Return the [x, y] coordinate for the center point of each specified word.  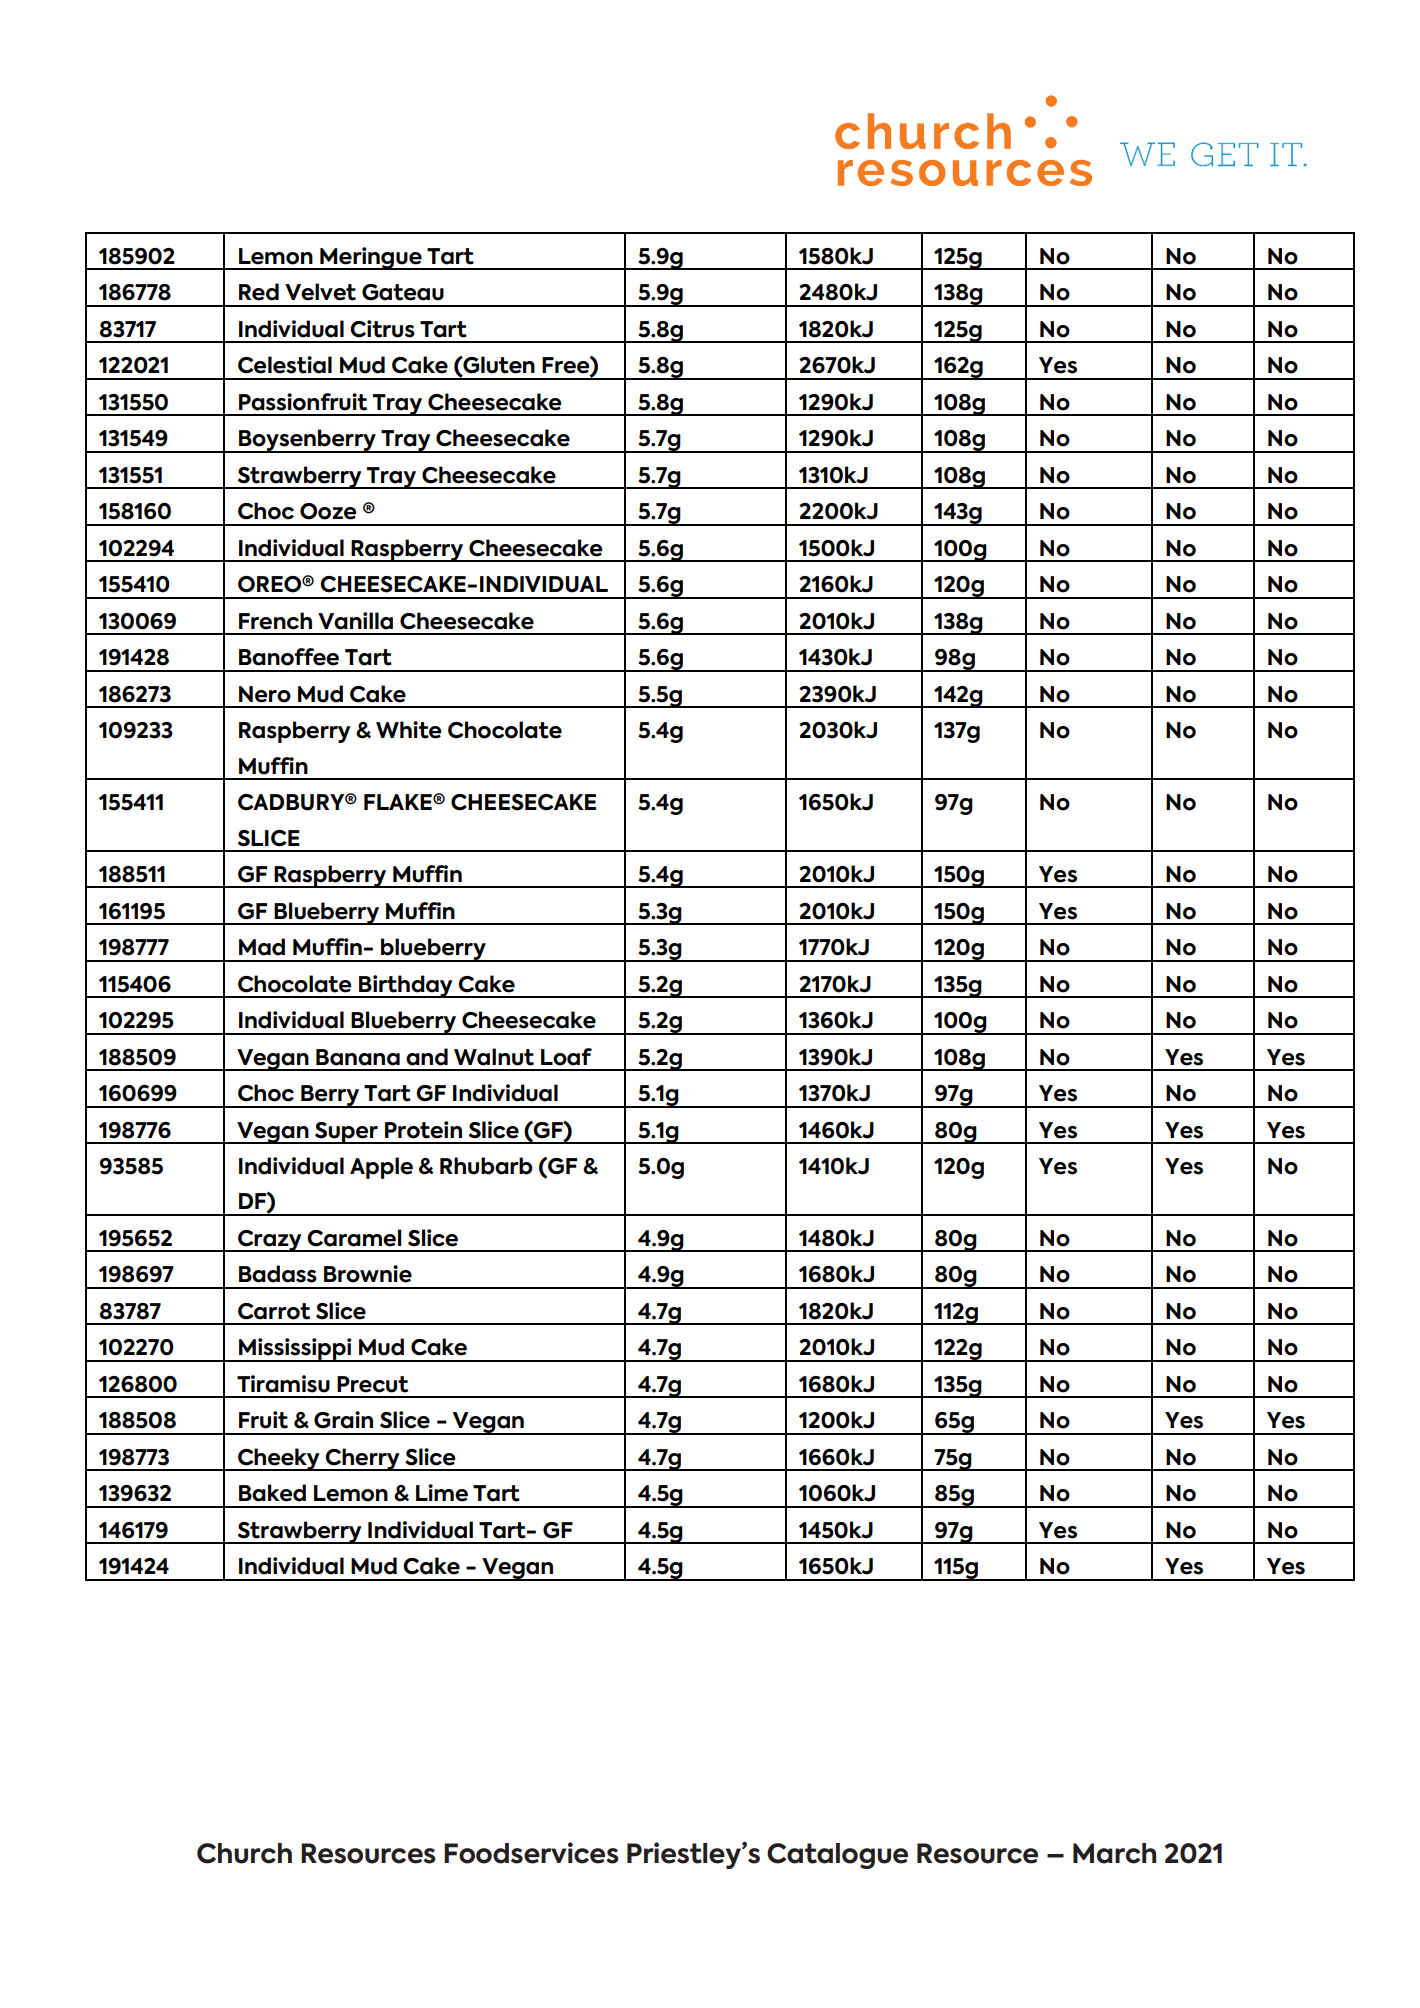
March [1114, 1853]
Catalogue [837, 1856]
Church [244, 1853]
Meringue [371, 258]
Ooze [328, 511]
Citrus [382, 329]
